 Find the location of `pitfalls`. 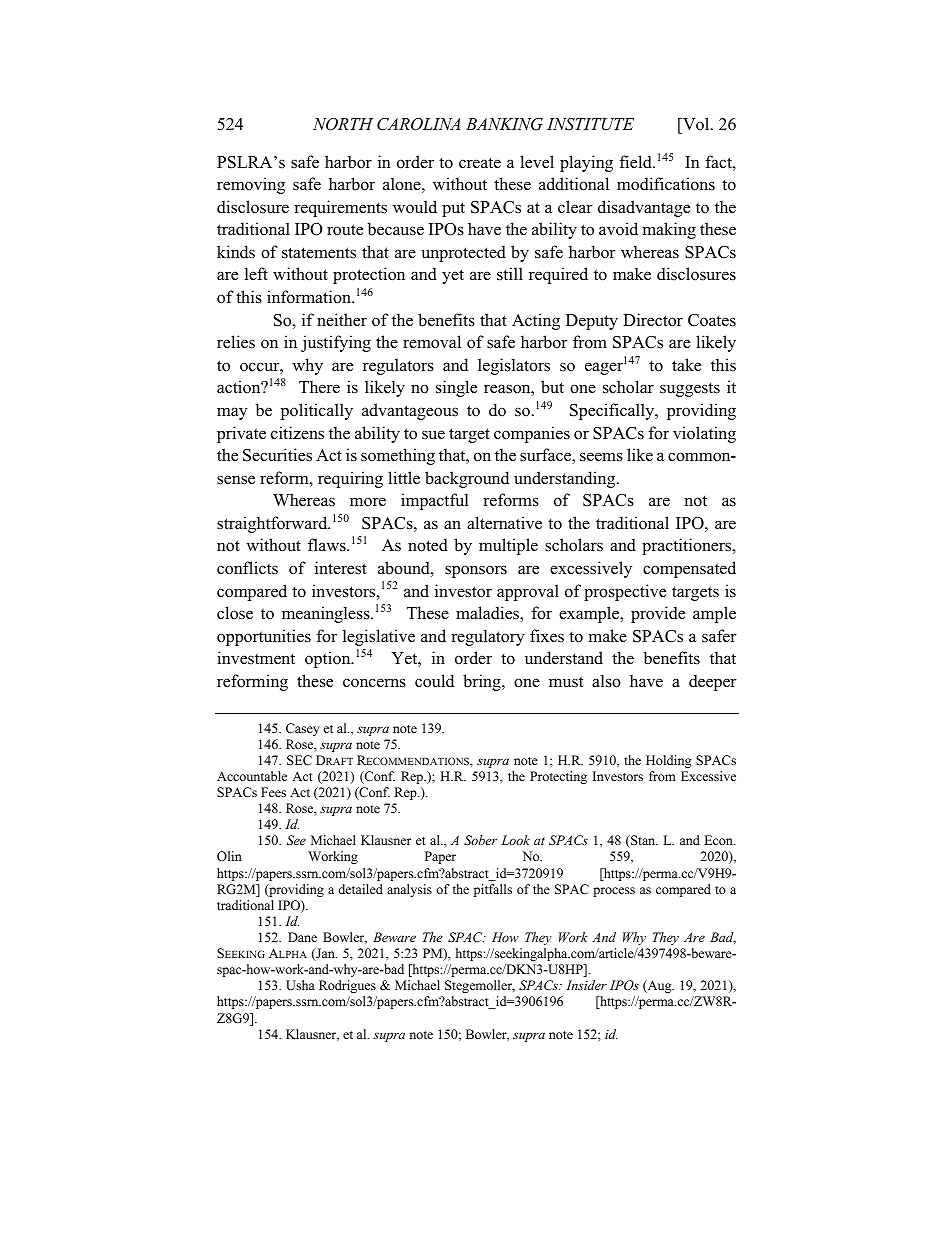

pitfalls is located at coordinates (493, 890).
